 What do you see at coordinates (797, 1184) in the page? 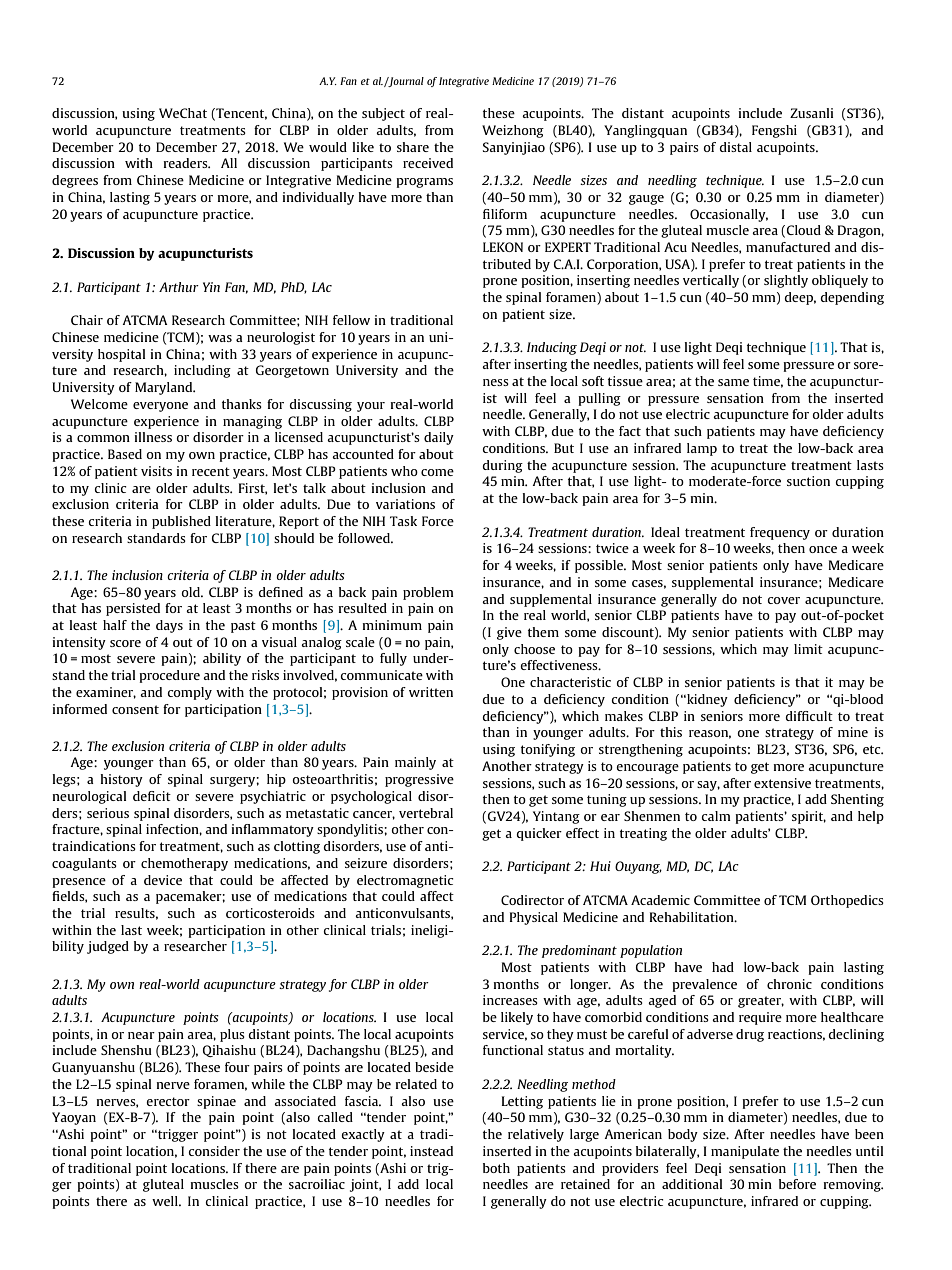
I see `before` at bounding box center [797, 1184].
